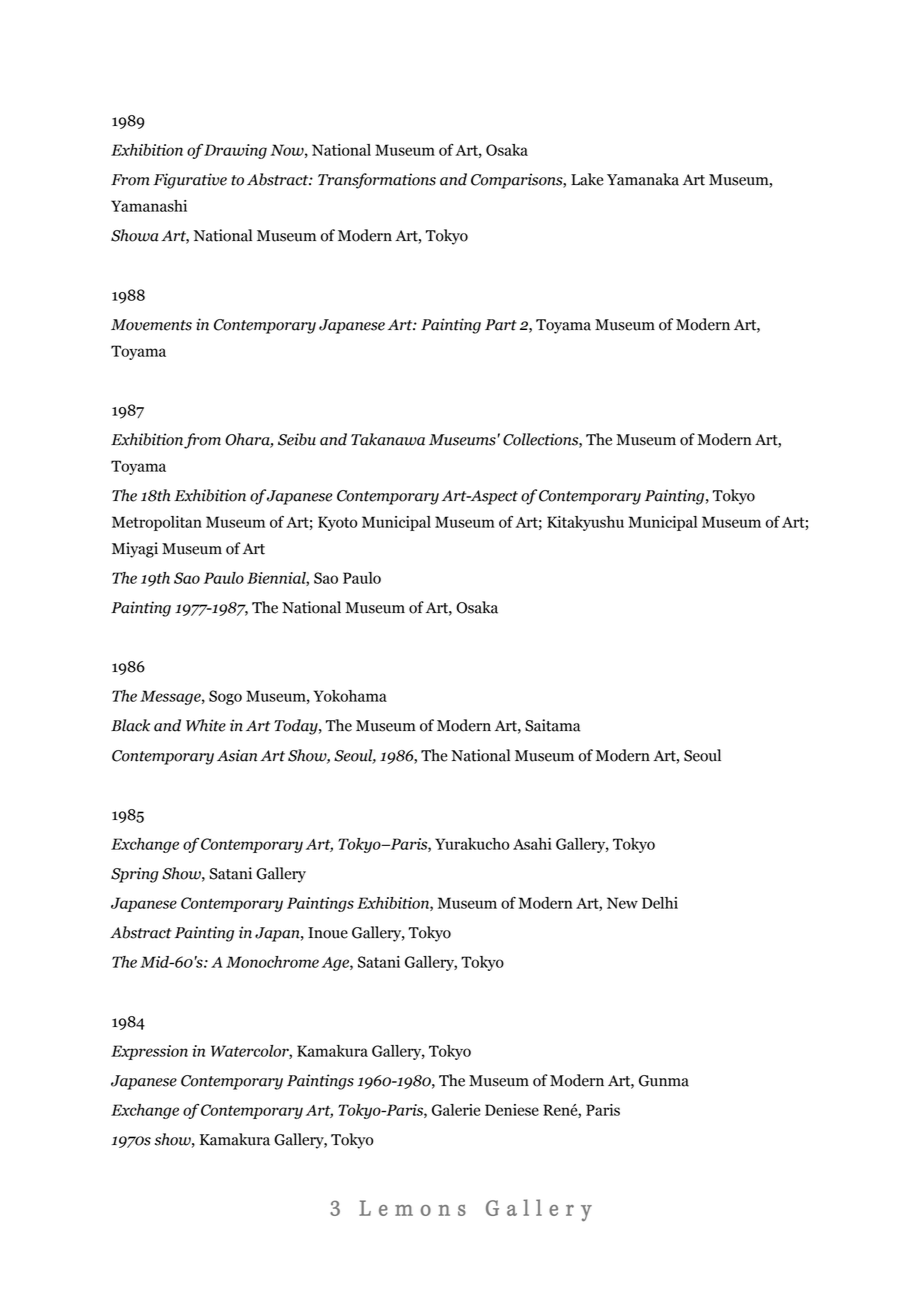  Describe the element at coordinates (328, 933) in the screenshot. I see `Inoue` at that location.
